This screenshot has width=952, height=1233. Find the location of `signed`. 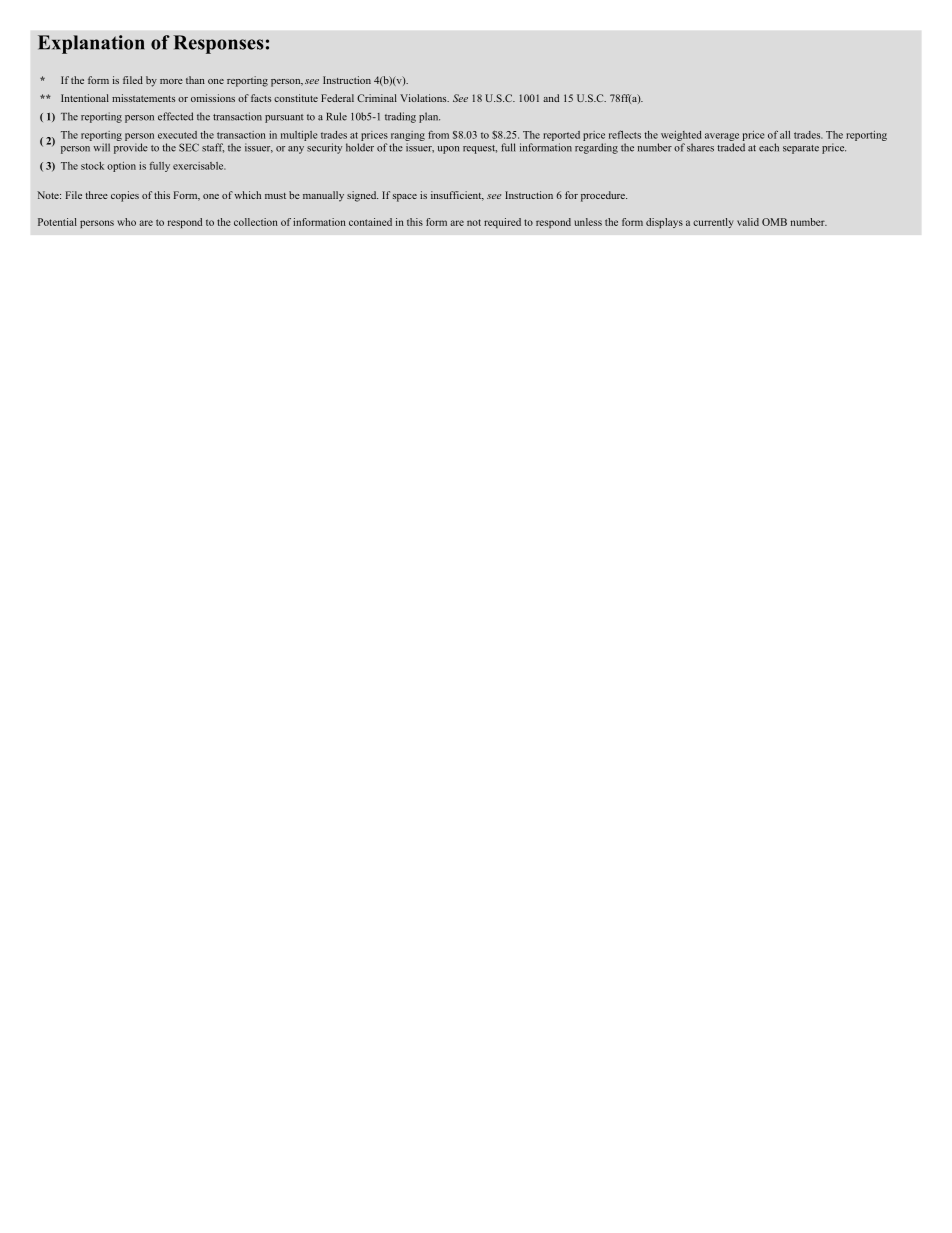

signed is located at coordinates (362, 196).
